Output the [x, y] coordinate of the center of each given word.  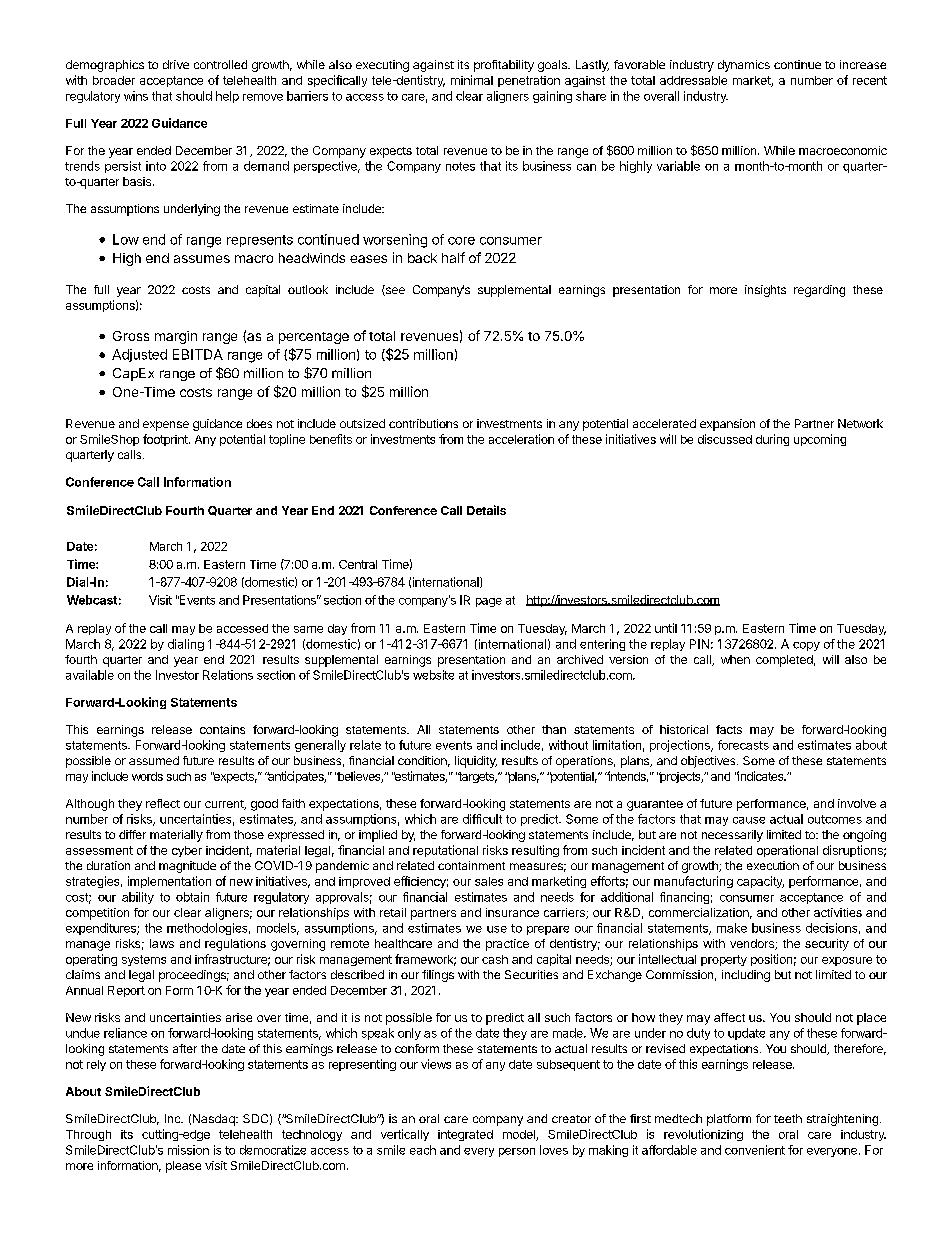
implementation [169, 882]
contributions [423, 423]
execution [773, 865]
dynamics [744, 66]
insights [765, 291]
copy [806, 646]
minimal [472, 80]
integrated [465, 1135]
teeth [788, 1118]
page [489, 602]
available [90, 675]
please [183, 1167]
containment [471, 865]
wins [136, 96]
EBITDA [198, 354]
